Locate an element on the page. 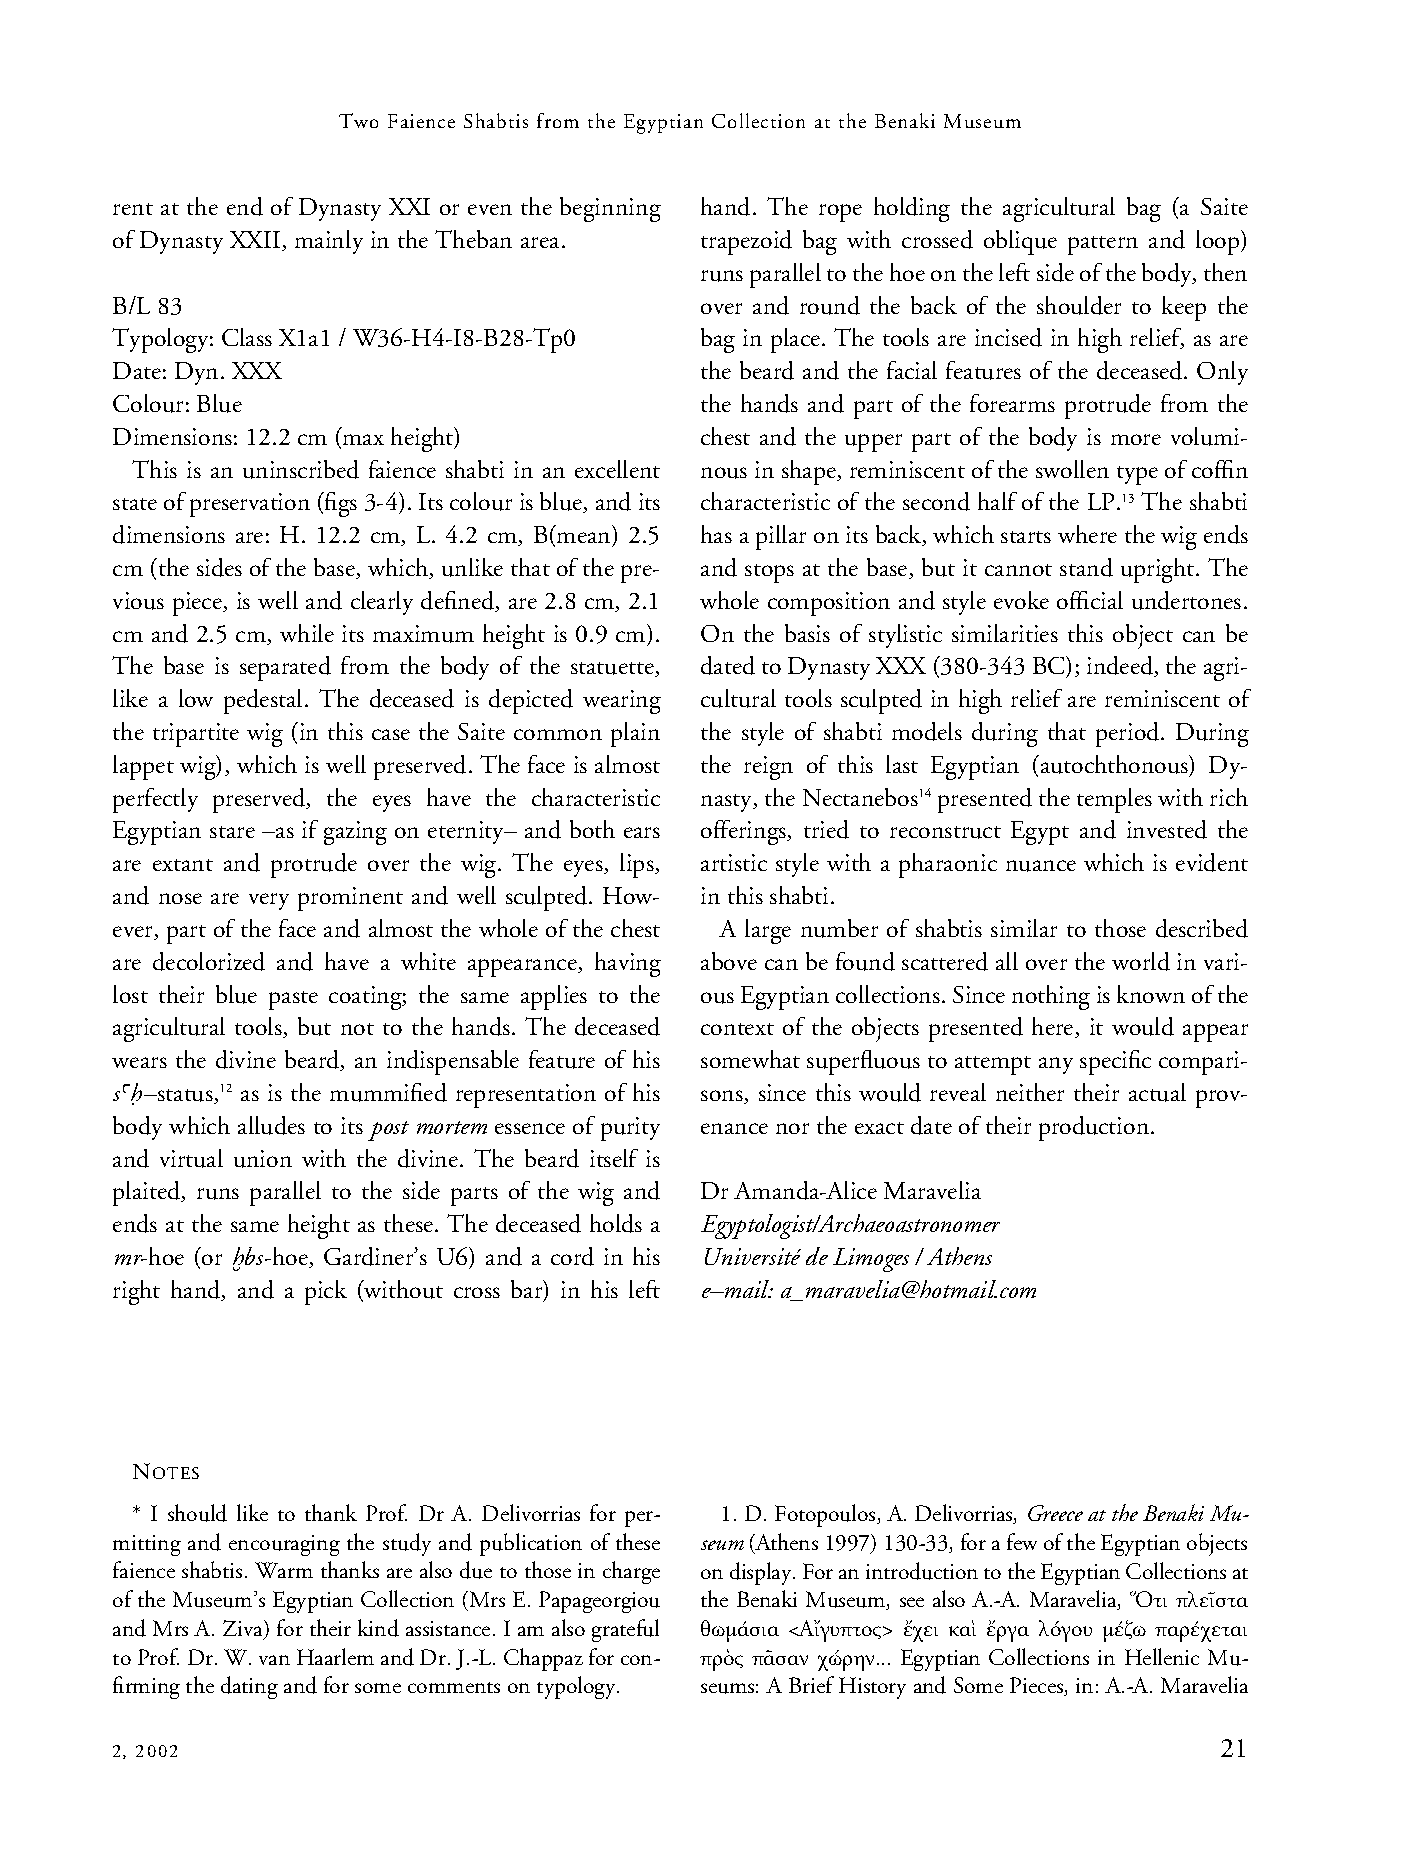 The image size is (1408, 1860). purity is located at coordinates (630, 1129).
